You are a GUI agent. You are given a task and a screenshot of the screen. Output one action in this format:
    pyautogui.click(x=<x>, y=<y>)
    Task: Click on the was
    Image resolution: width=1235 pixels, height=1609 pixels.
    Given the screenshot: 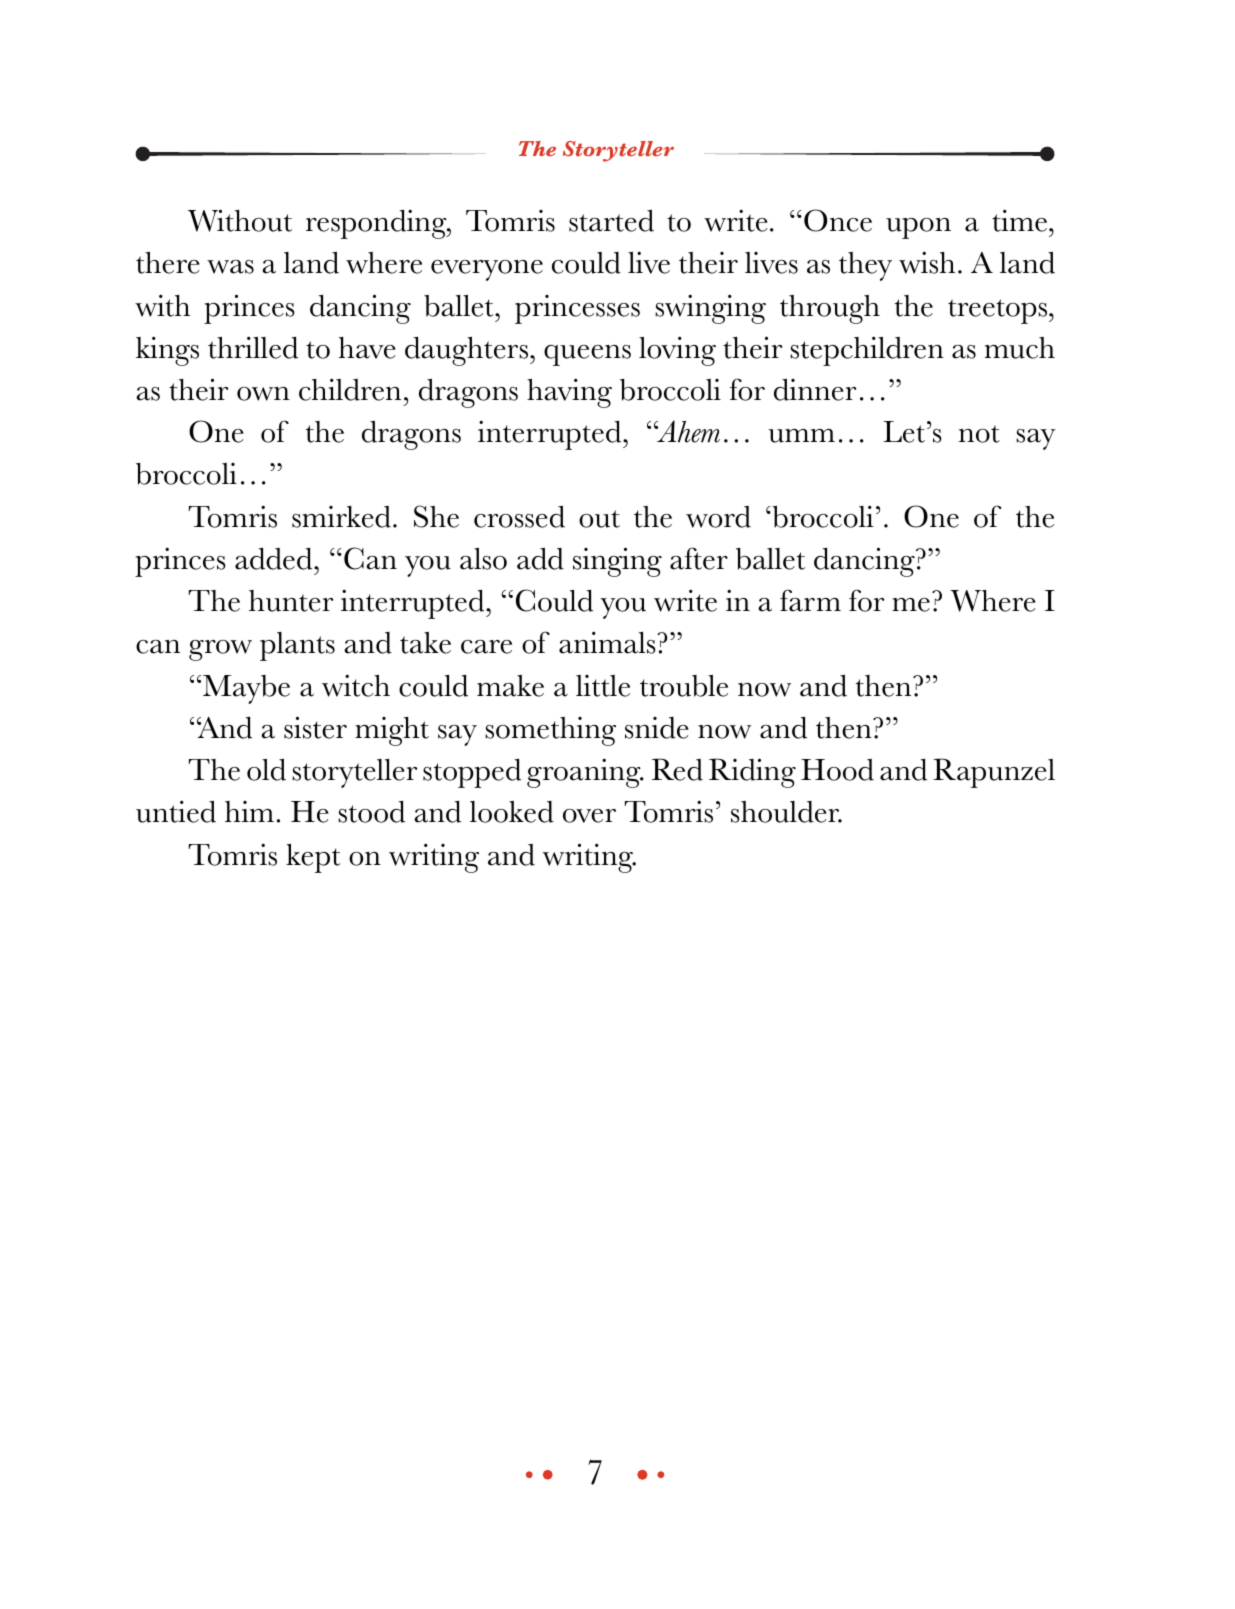 What is the action you would take?
    pyautogui.click(x=230, y=267)
